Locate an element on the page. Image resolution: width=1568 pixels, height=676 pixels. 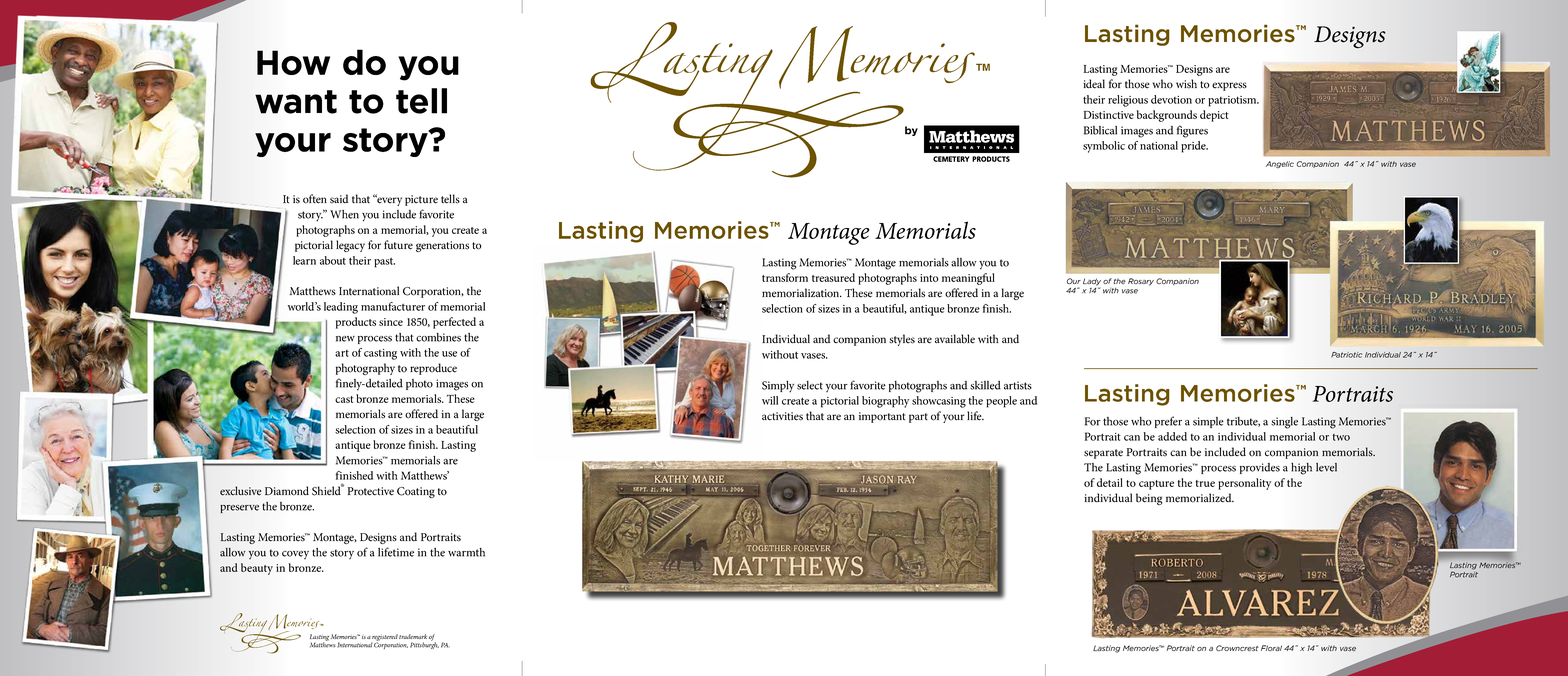
Protective is located at coordinates (371, 491).
